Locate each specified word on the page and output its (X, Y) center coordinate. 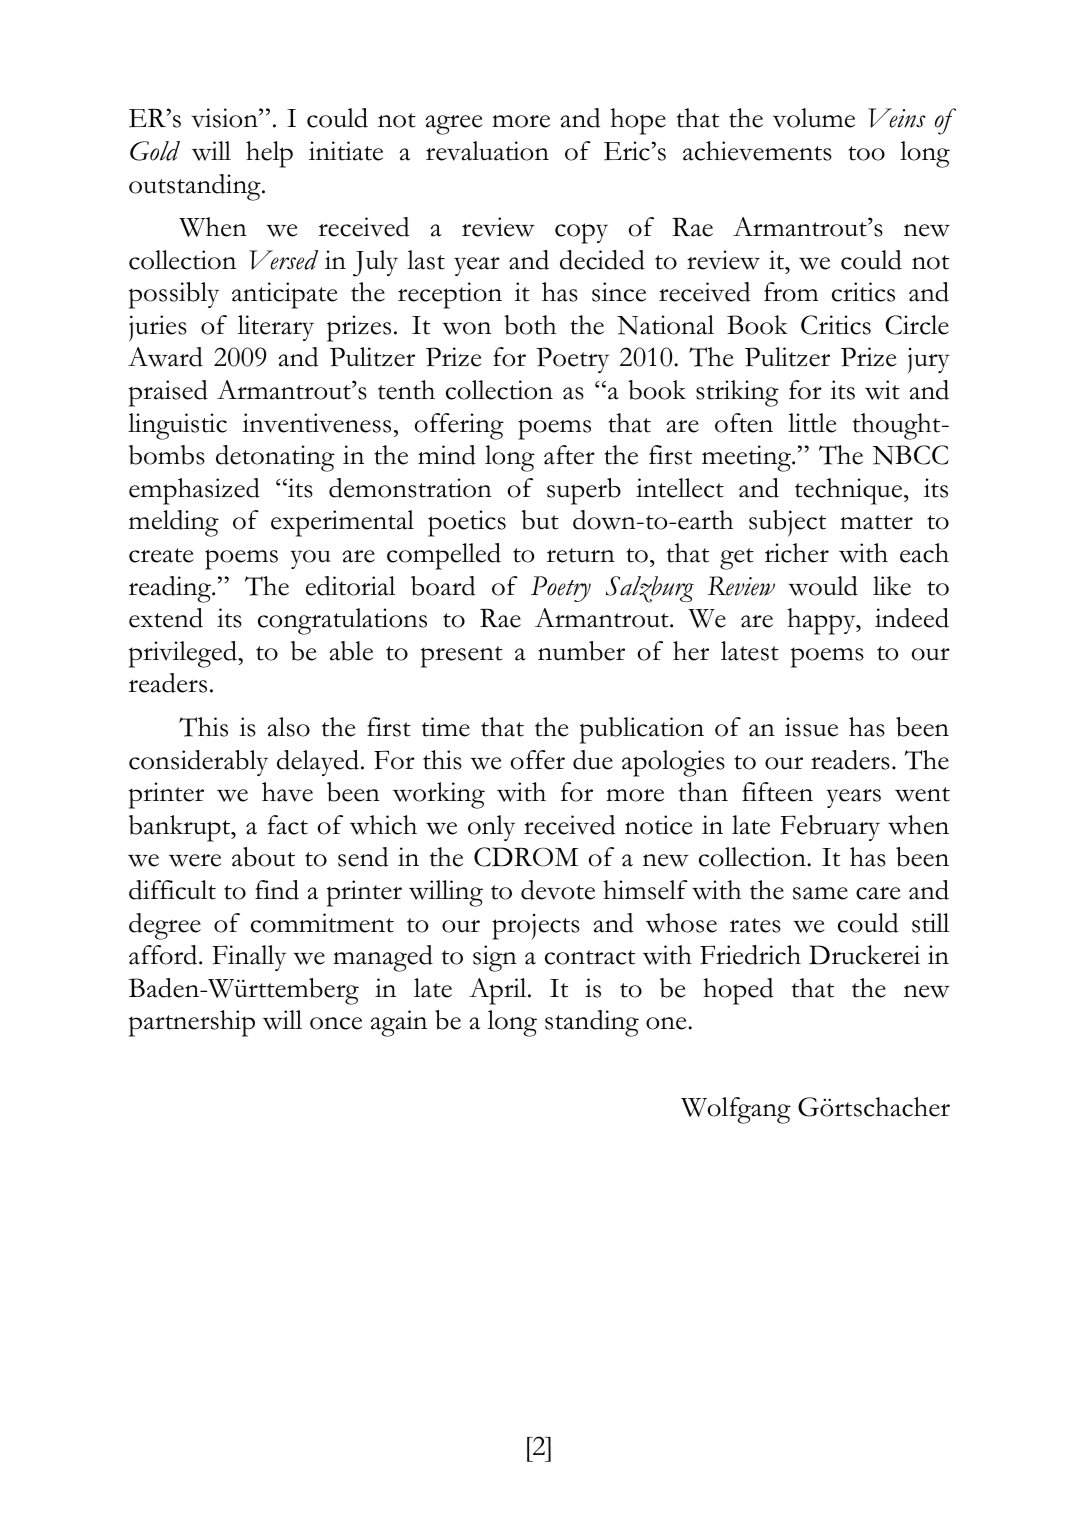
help (269, 154)
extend (166, 618)
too (866, 153)
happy (822, 621)
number (581, 651)
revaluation (487, 151)
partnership (192, 1023)
